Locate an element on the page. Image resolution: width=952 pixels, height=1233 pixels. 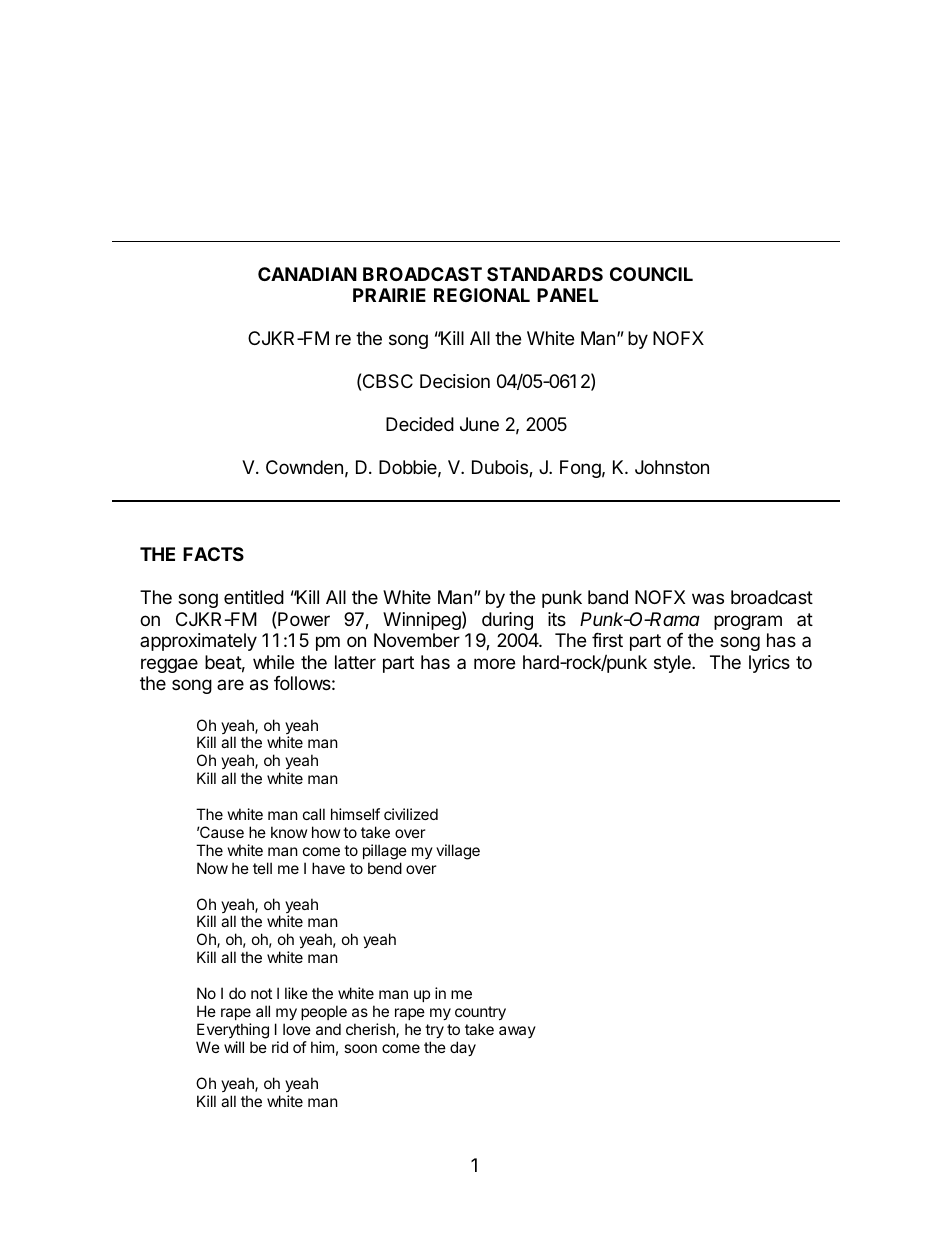
country is located at coordinates (480, 1013).
